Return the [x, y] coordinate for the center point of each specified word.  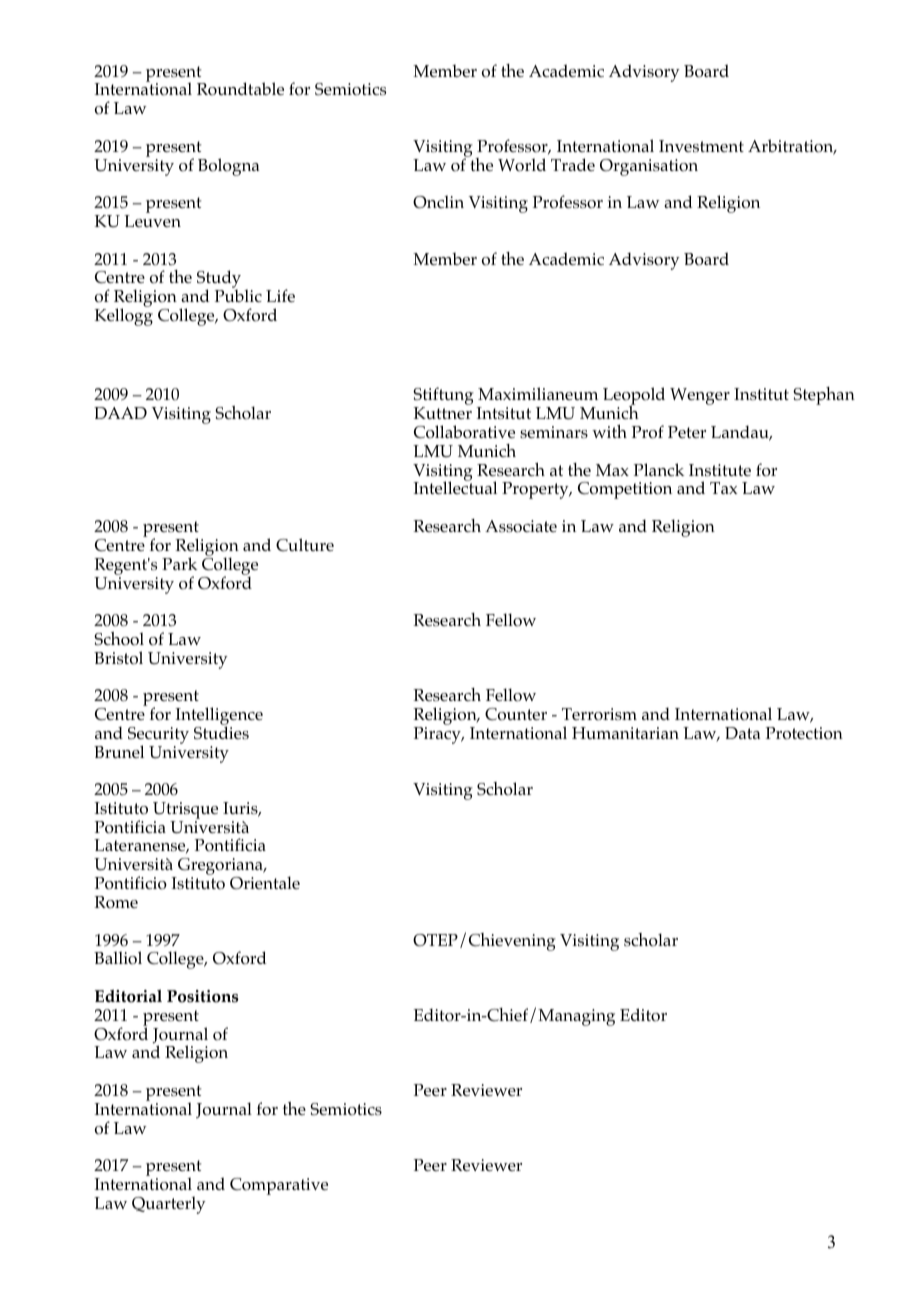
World [522, 165]
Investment [701, 146]
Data [743, 733]
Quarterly [169, 1205]
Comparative [279, 1186]
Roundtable [240, 89]
